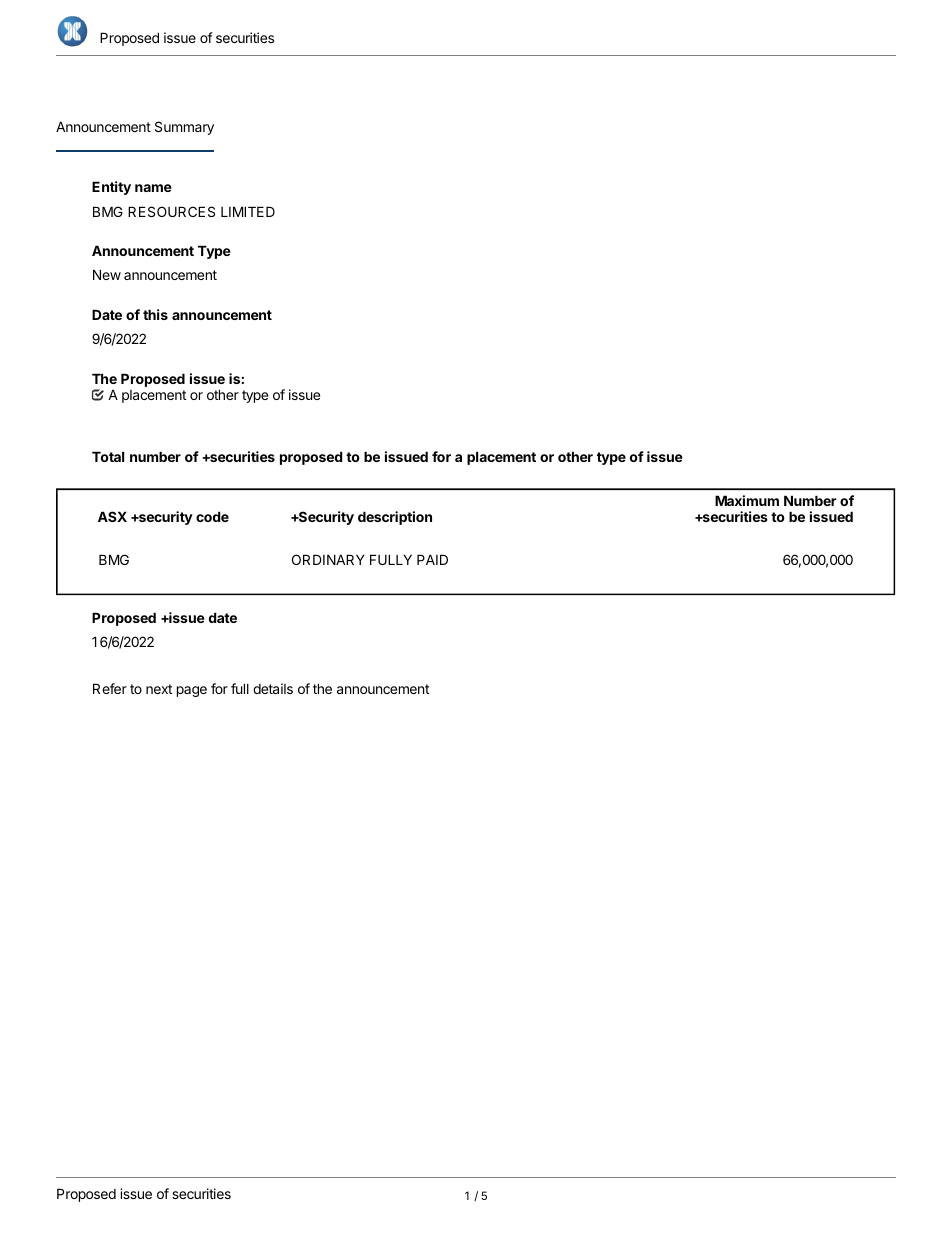 Image resolution: width=952 pixels, height=1233 pixels. What do you see at coordinates (273, 688) in the screenshot?
I see `details` at bounding box center [273, 688].
